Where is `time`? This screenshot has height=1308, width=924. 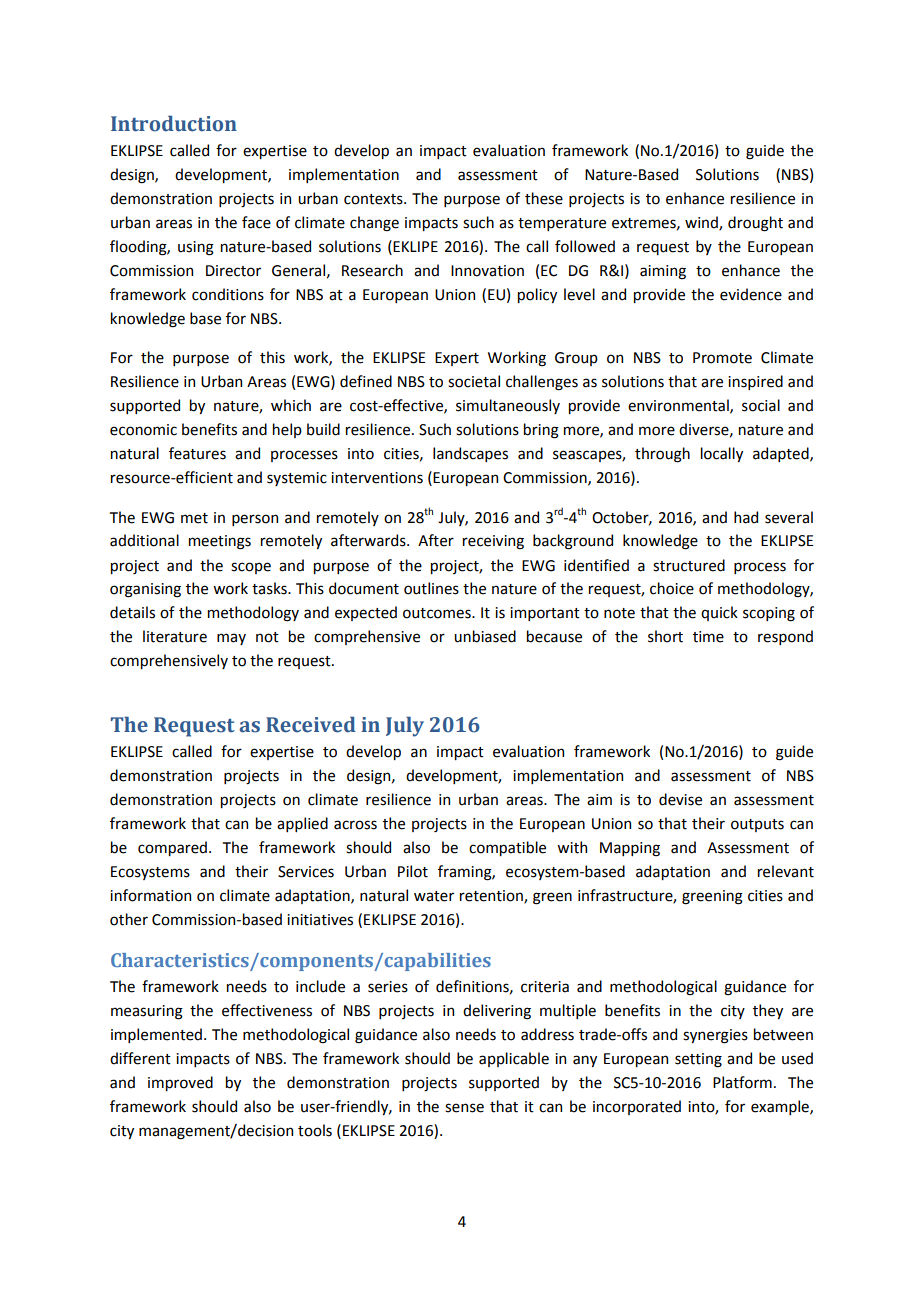
time is located at coordinates (708, 637).
